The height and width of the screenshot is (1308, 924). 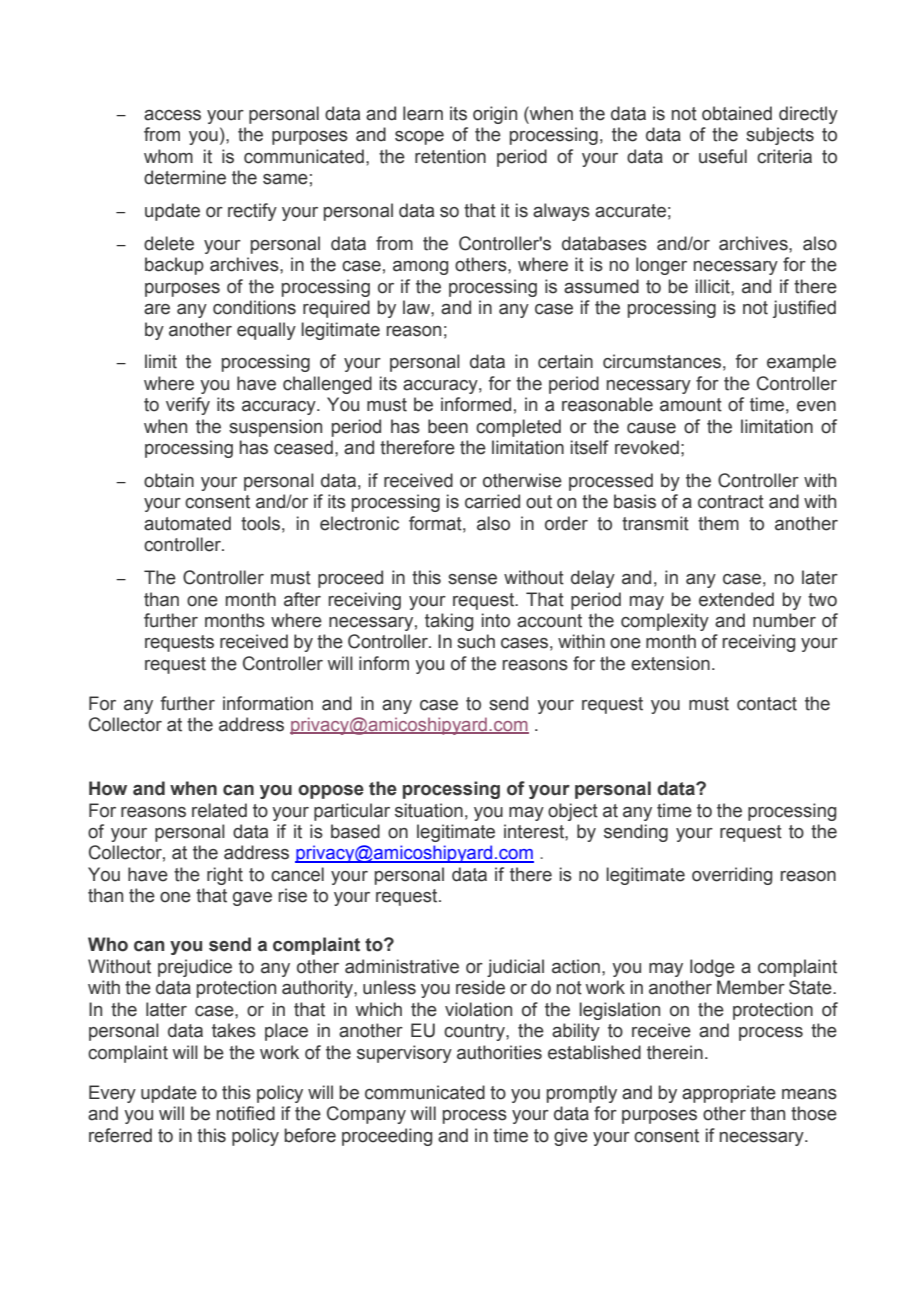 I want to click on after, so click(x=302, y=599).
